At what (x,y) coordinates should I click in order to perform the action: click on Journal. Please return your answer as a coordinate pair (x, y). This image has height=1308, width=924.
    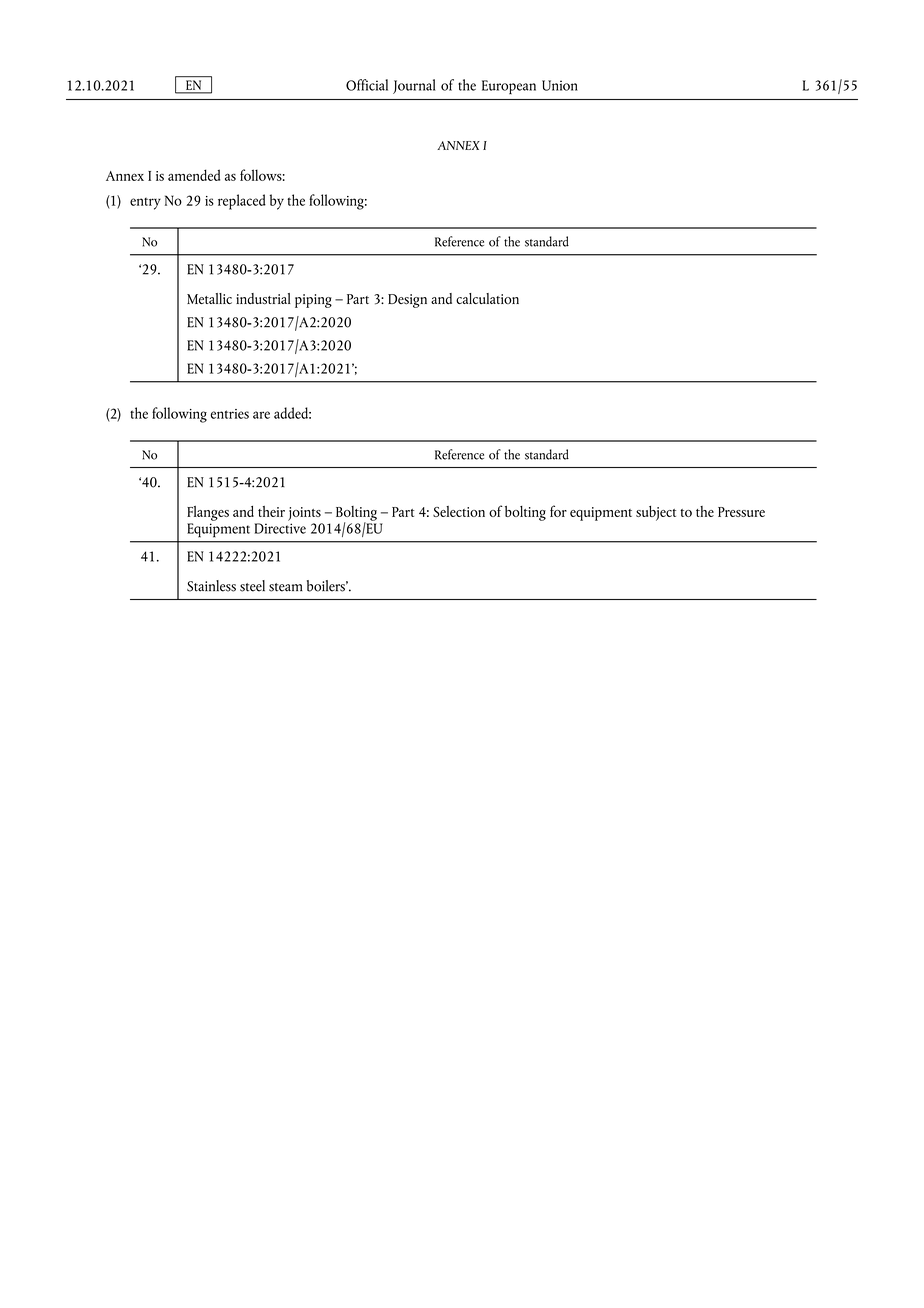
    Looking at the image, I should click on (414, 86).
